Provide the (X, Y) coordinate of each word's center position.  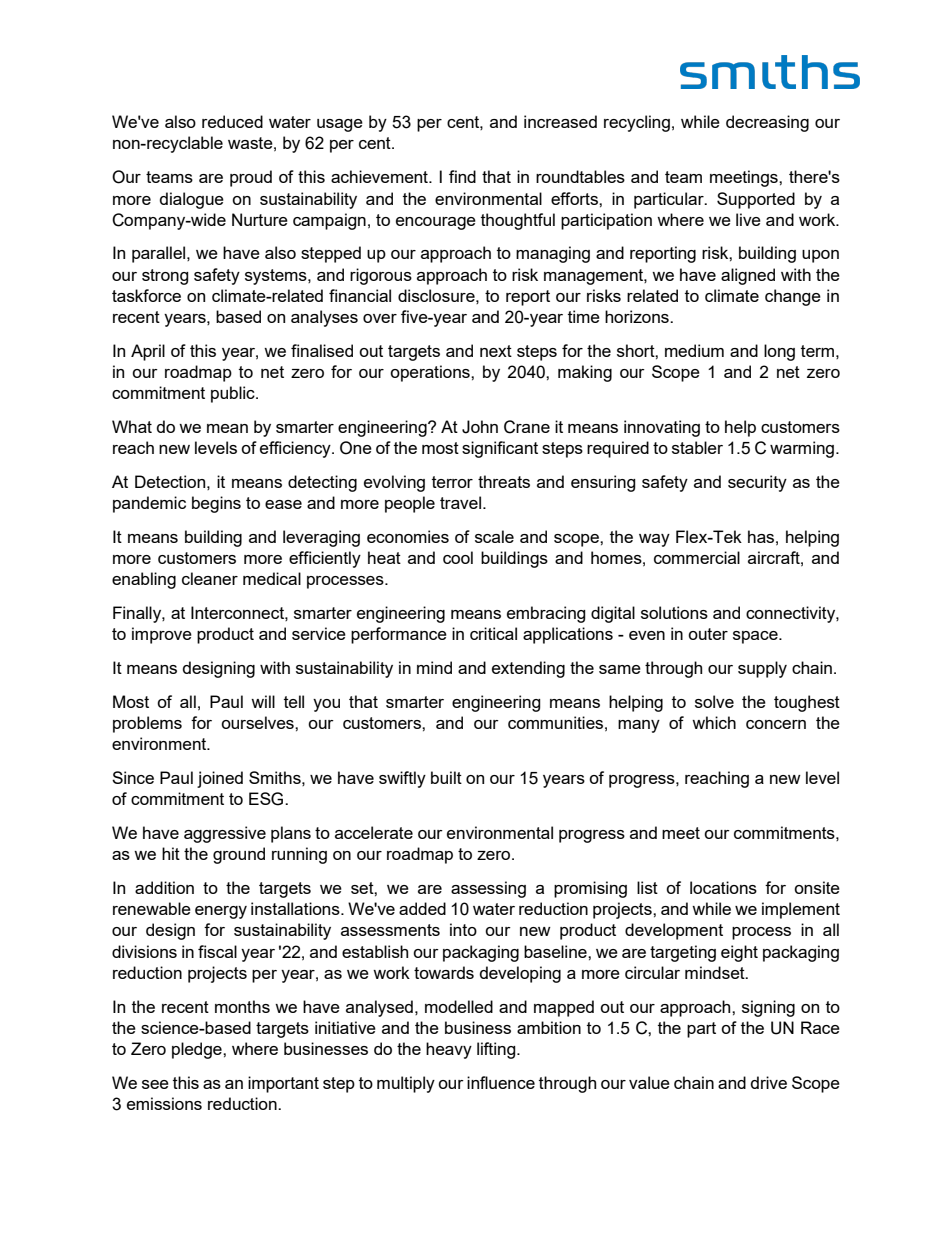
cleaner (210, 578)
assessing (488, 889)
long (779, 352)
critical (493, 633)
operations (431, 373)
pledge (198, 1050)
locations (723, 887)
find (462, 176)
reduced (232, 121)
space (756, 637)
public (234, 394)
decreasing (767, 123)
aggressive (225, 834)
